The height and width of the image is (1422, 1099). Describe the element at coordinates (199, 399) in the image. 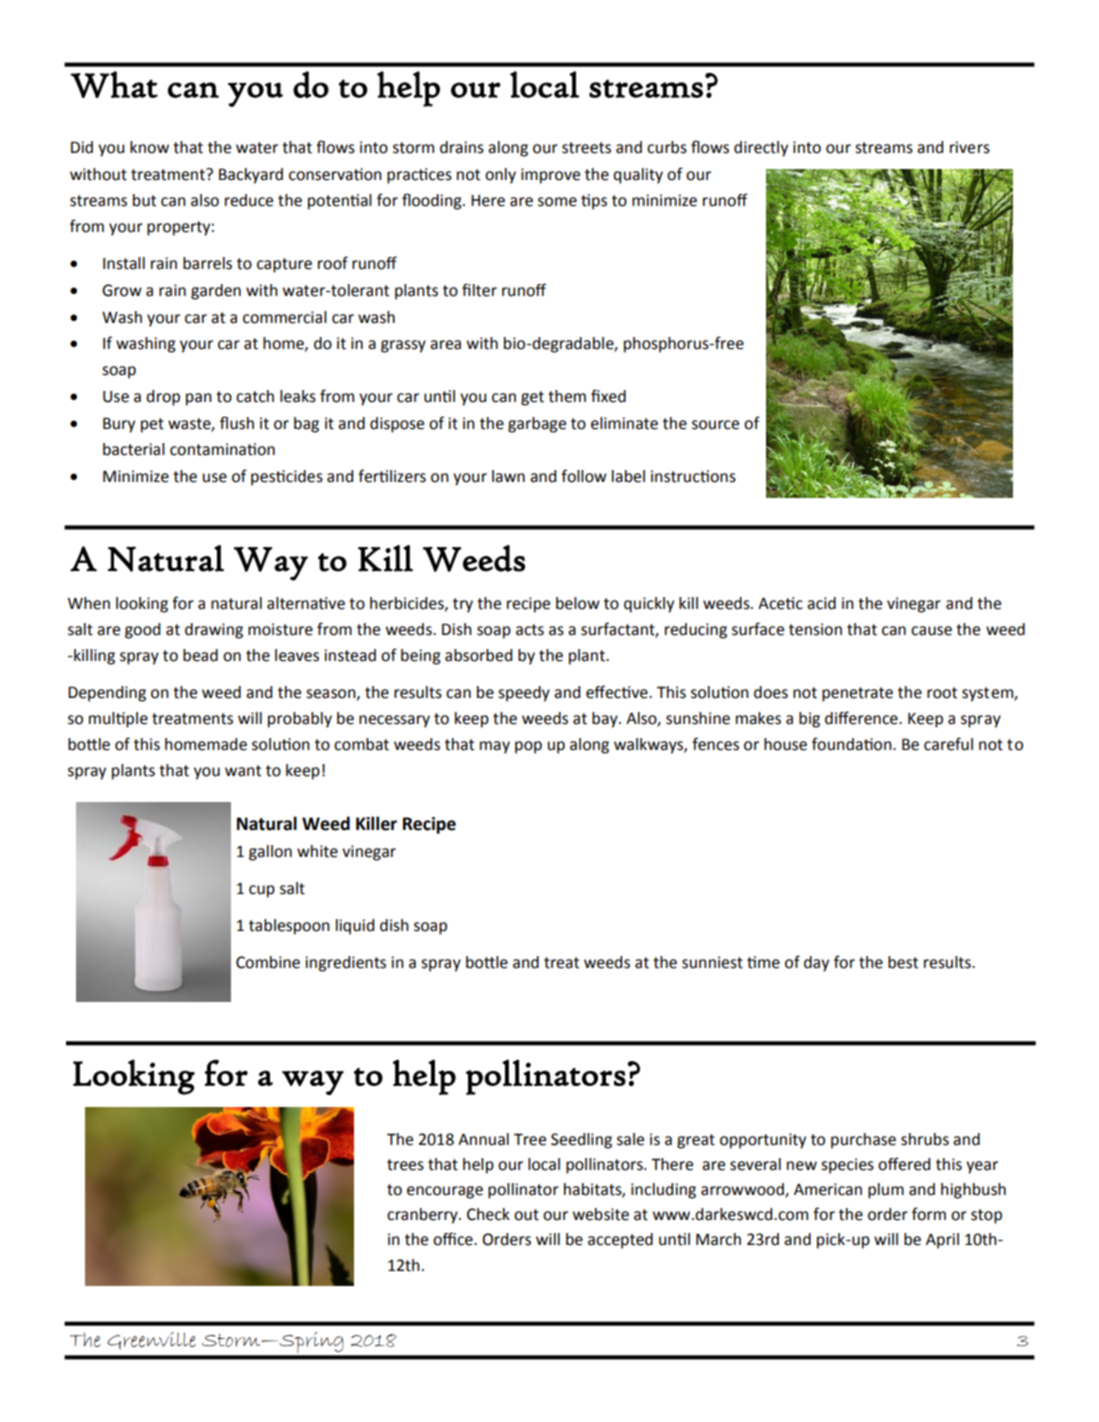

I see `pan` at that location.
